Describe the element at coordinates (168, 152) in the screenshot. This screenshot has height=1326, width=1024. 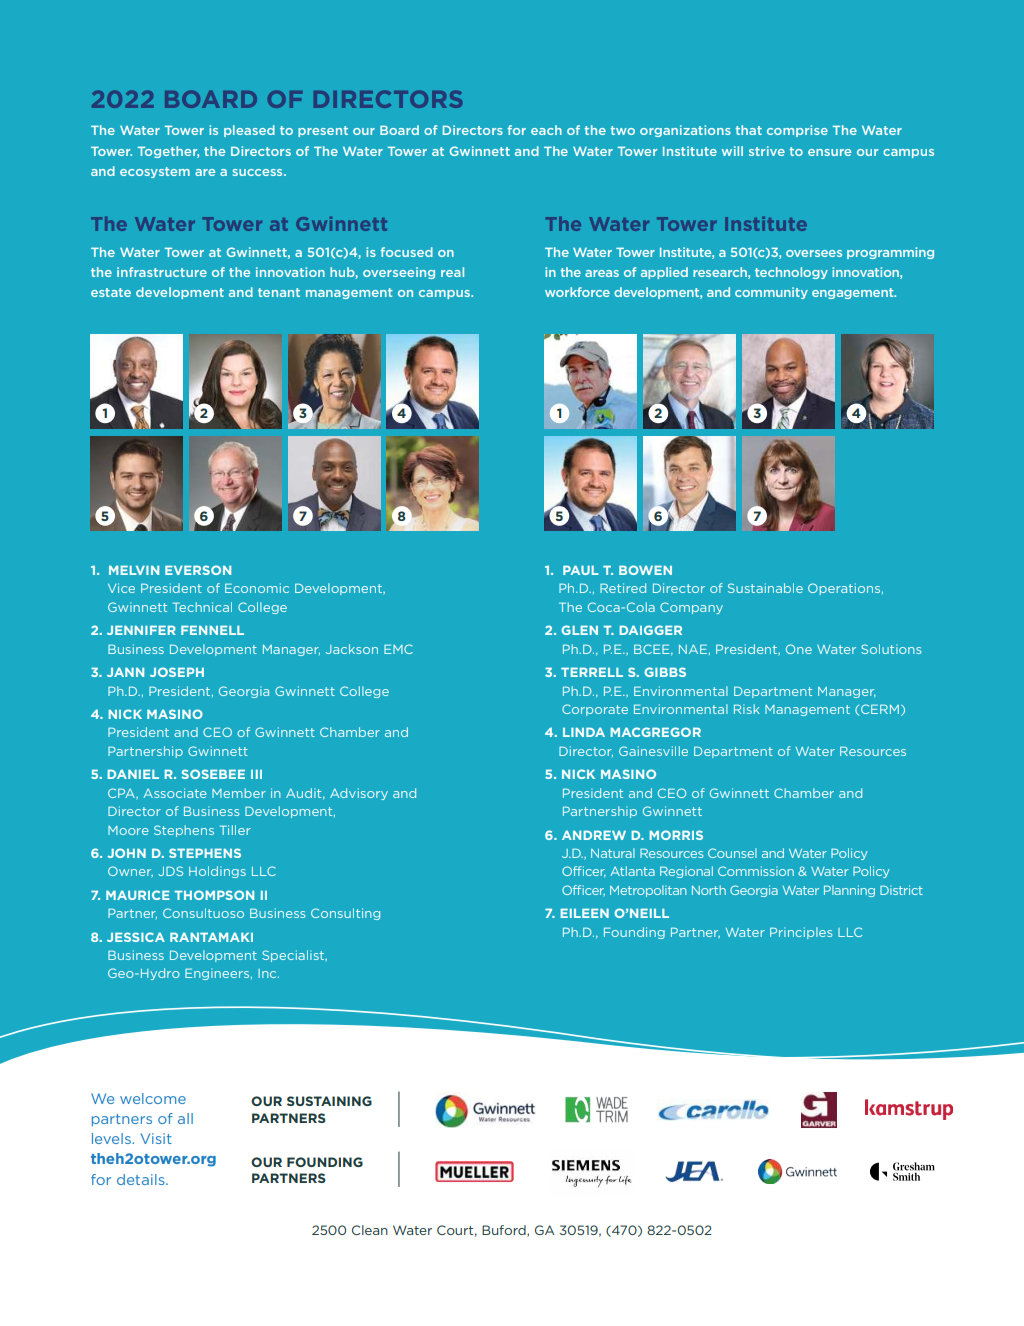
I see `Together` at that location.
